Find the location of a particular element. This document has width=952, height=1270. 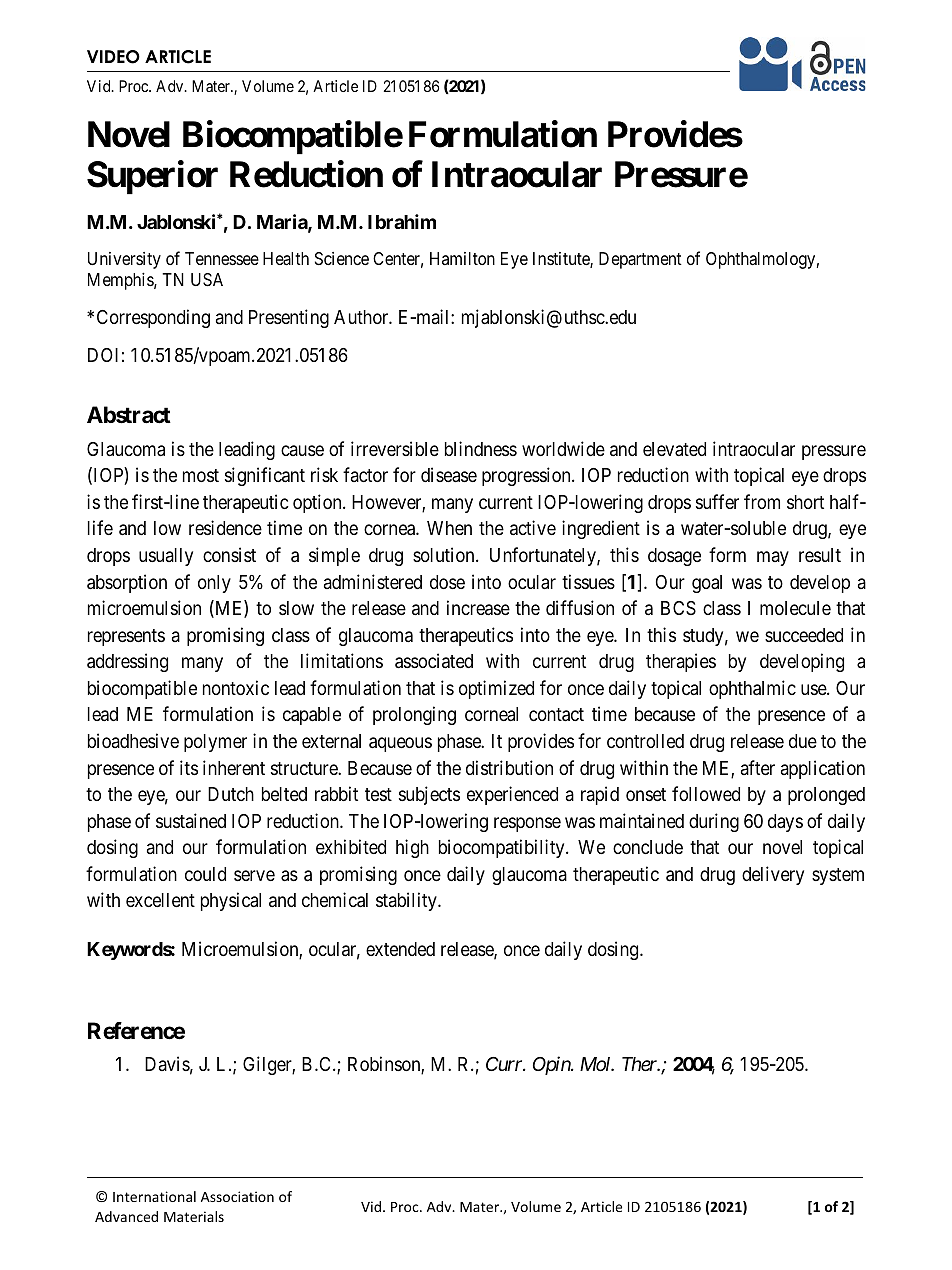

Association is located at coordinates (237, 1196).
